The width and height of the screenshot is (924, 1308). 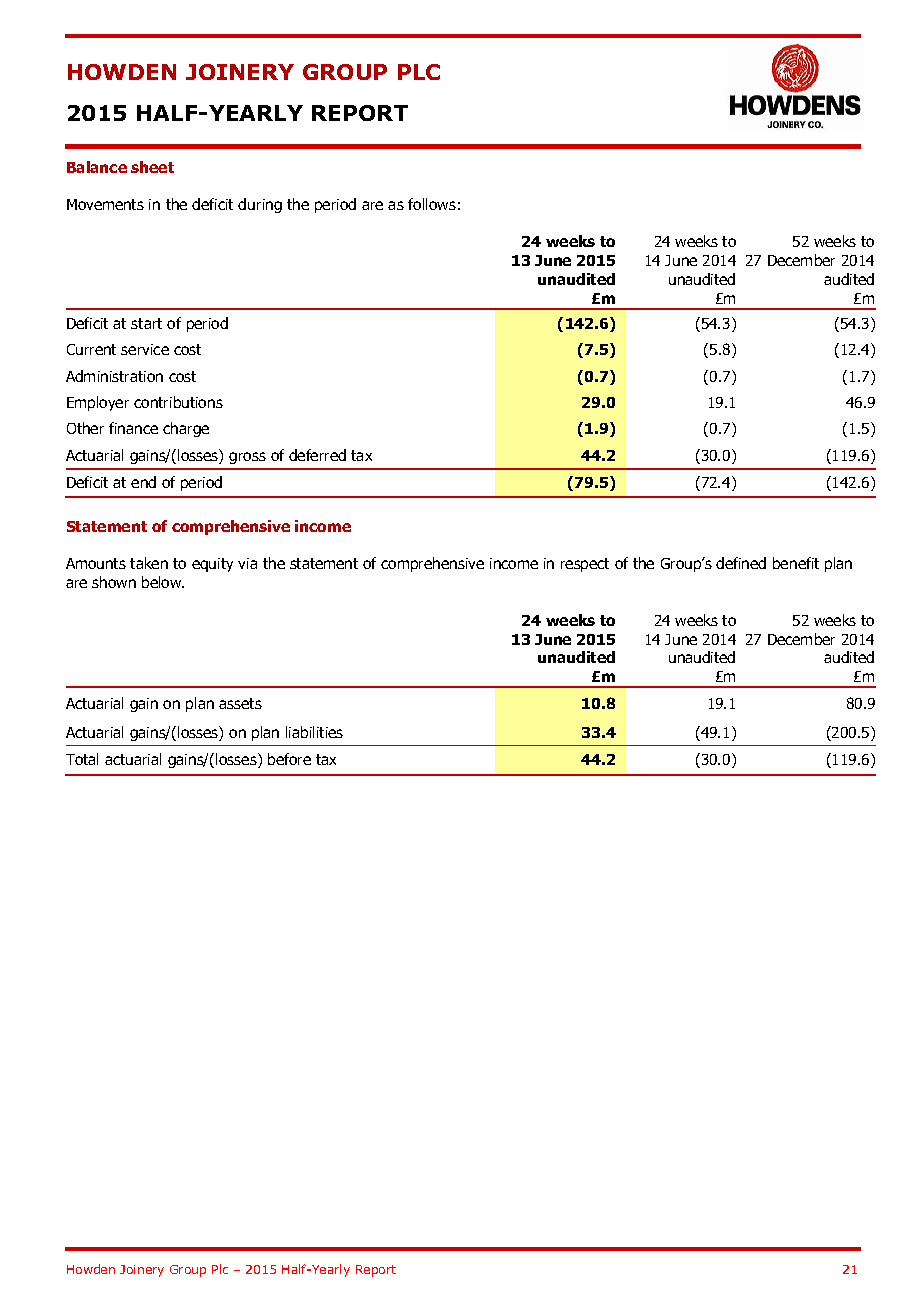 I want to click on sheet, so click(x=152, y=167).
